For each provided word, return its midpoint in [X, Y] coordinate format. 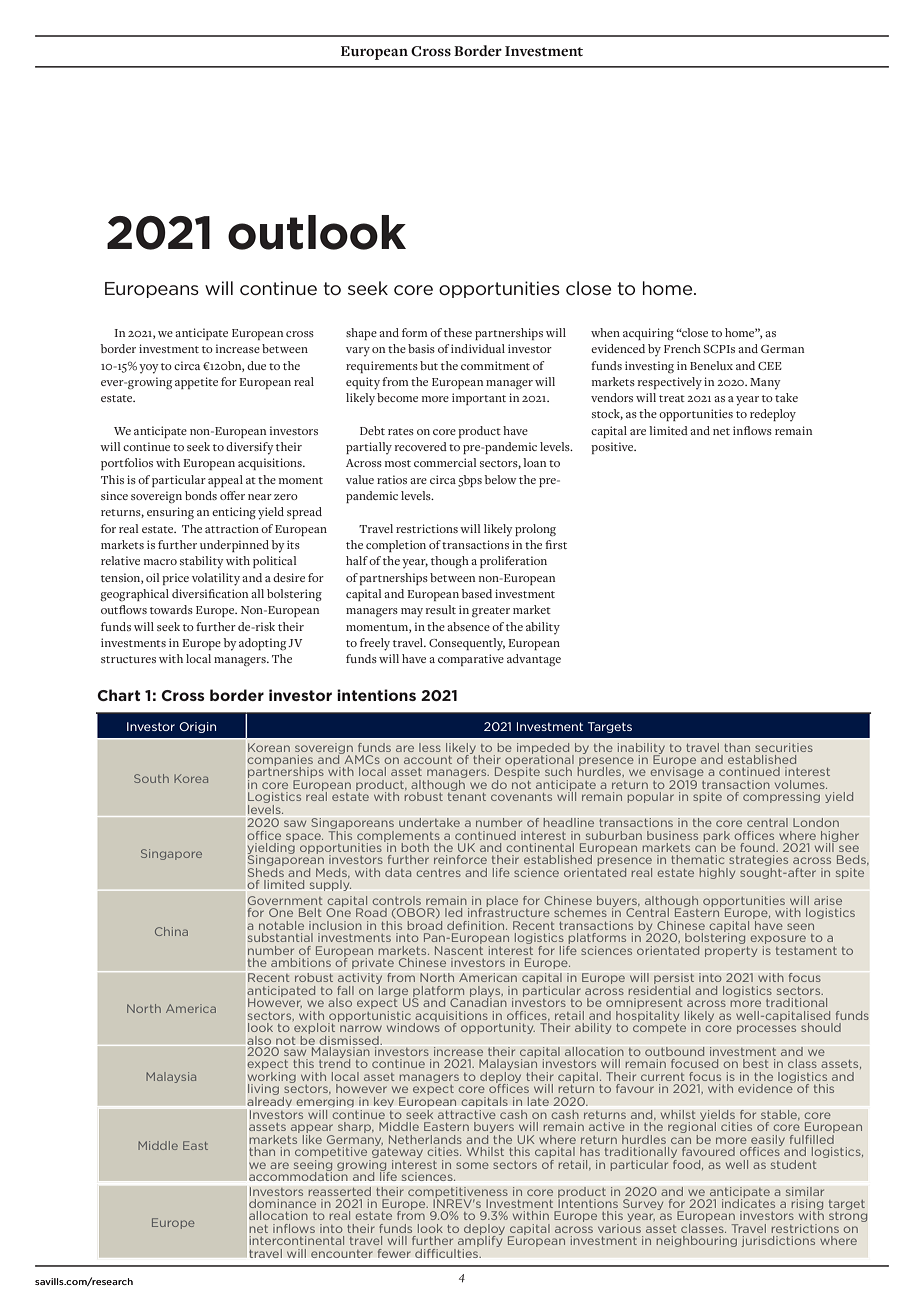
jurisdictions [778, 1241]
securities [784, 747]
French [682, 348]
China [171, 931]
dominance [282, 1203]
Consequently [467, 644]
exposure [778, 941]
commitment [495, 365]
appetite [196, 383]
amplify [480, 1242]
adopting [262, 644]
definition [477, 925]
